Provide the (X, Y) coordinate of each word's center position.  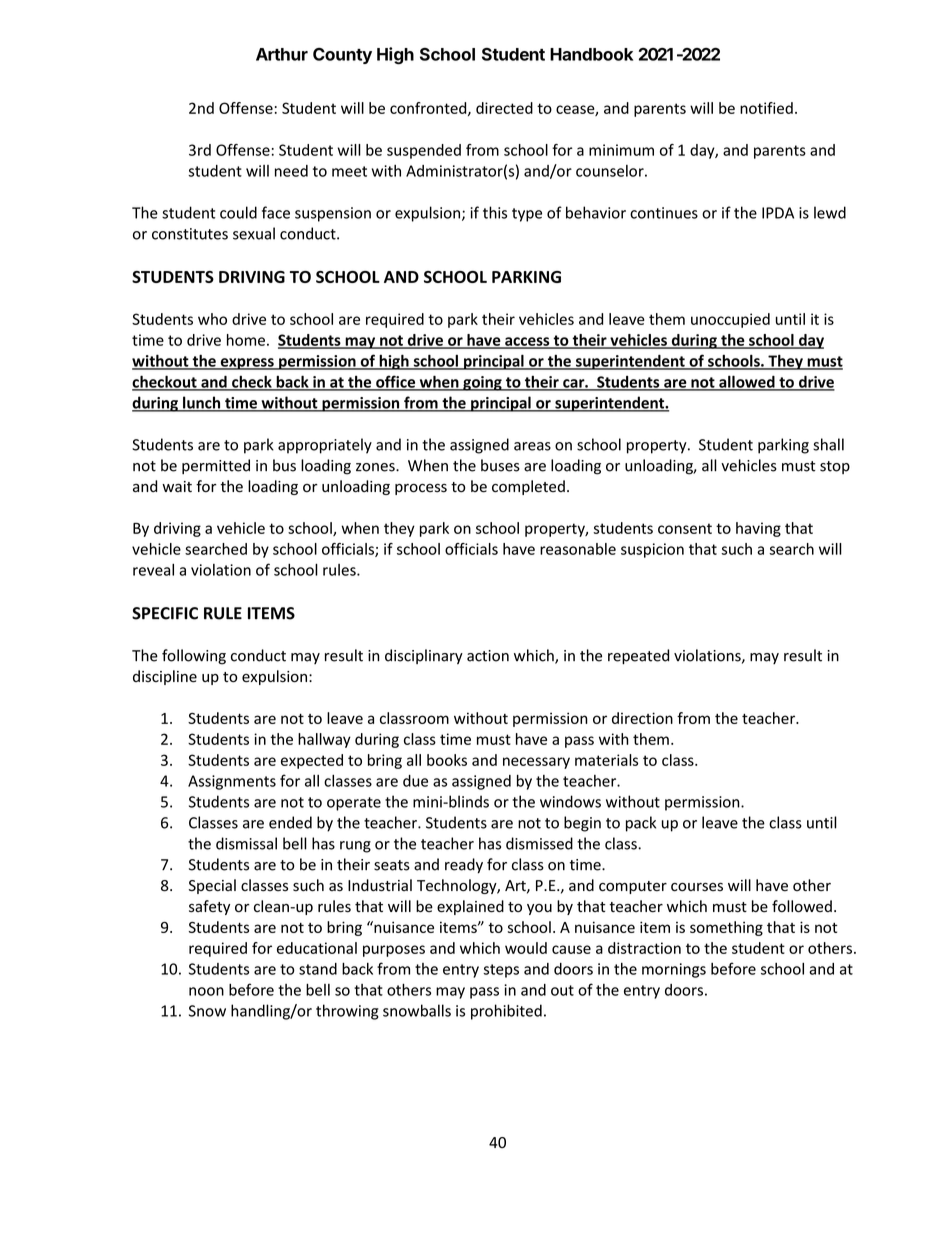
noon (206, 991)
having (758, 529)
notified (766, 108)
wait (177, 486)
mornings (674, 970)
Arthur (282, 54)
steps (501, 971)
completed (528, 487)
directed (504, 108)
